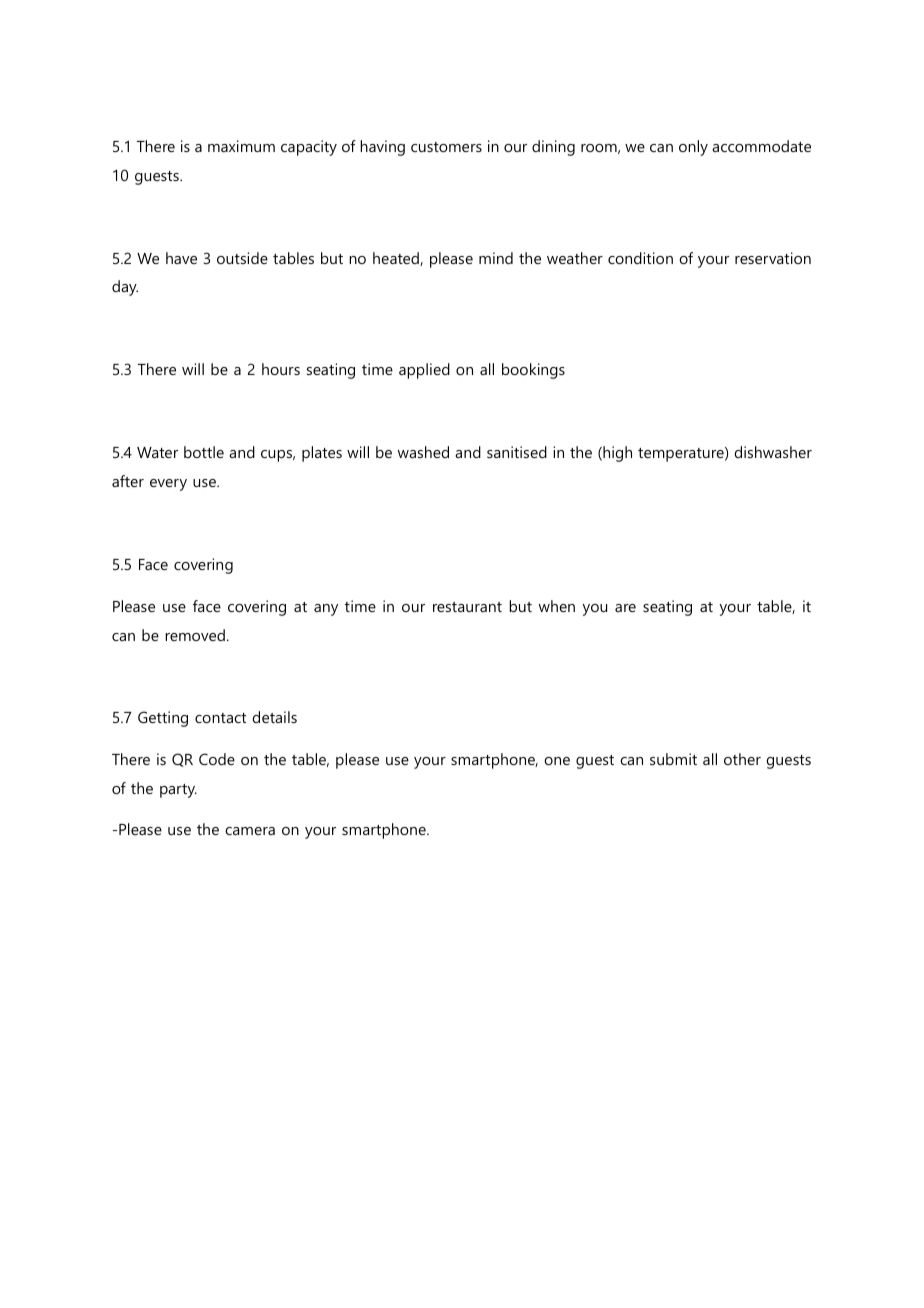 Image resolution: width=924 pixels, height=1308 pixels. Describe the element at coordinates (673, 759) in the page. I see `submit` at that location.
